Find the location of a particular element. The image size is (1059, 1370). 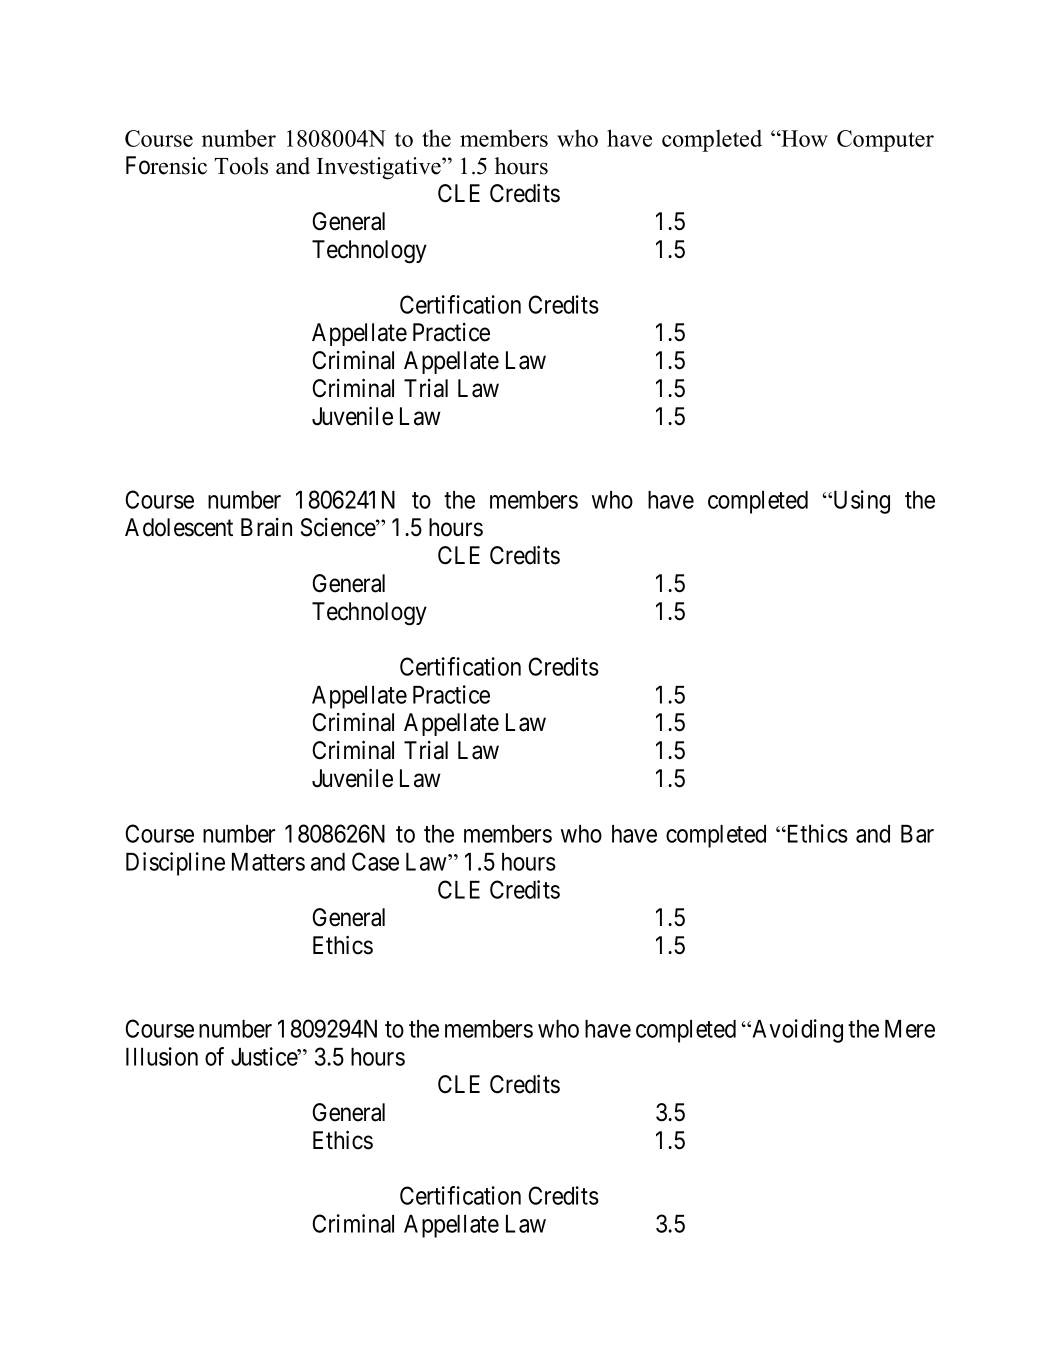

Bar is located at coordinates (917, 834).
